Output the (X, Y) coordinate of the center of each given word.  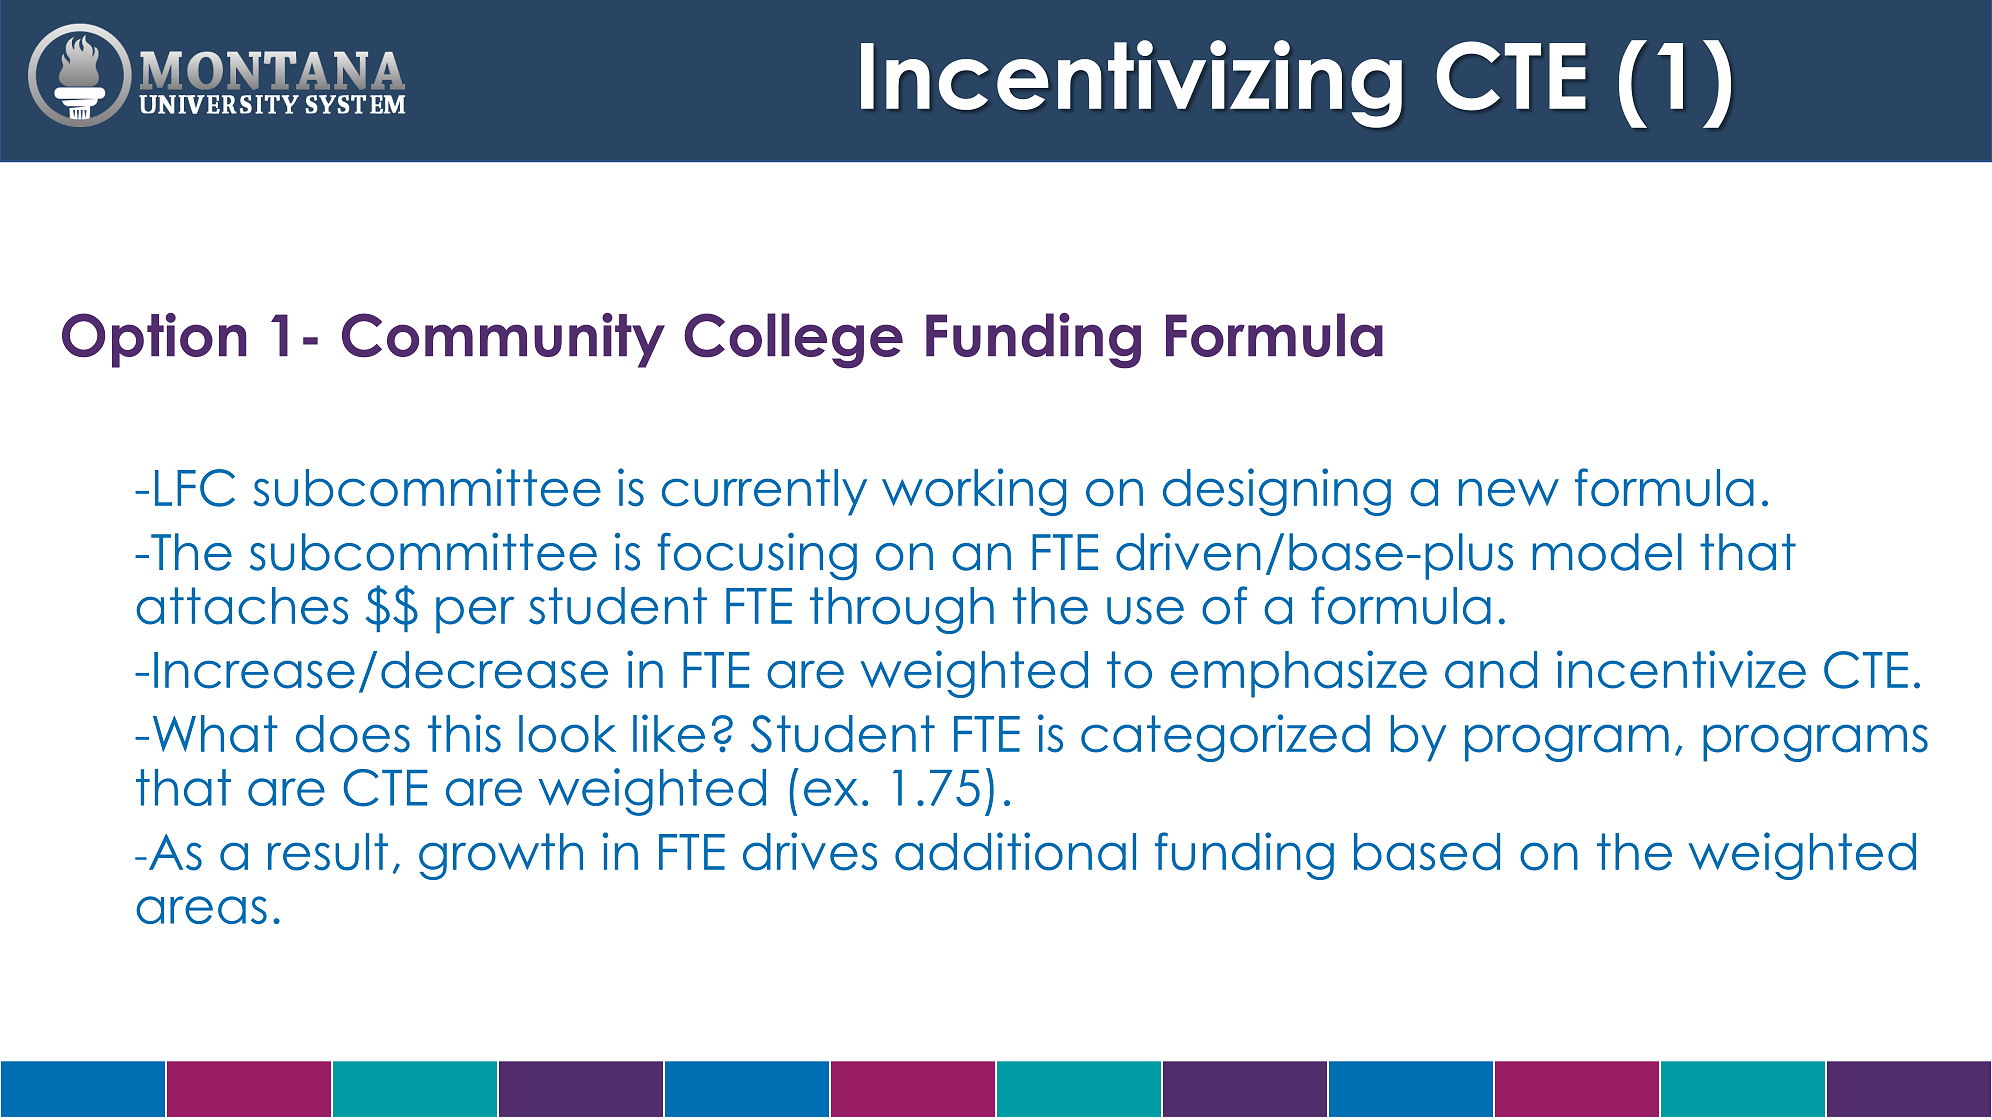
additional (1015, 851)
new (1509, 492)
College (793, 341)
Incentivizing (1131, 84)
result (328, 852)
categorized (1225, 738)
